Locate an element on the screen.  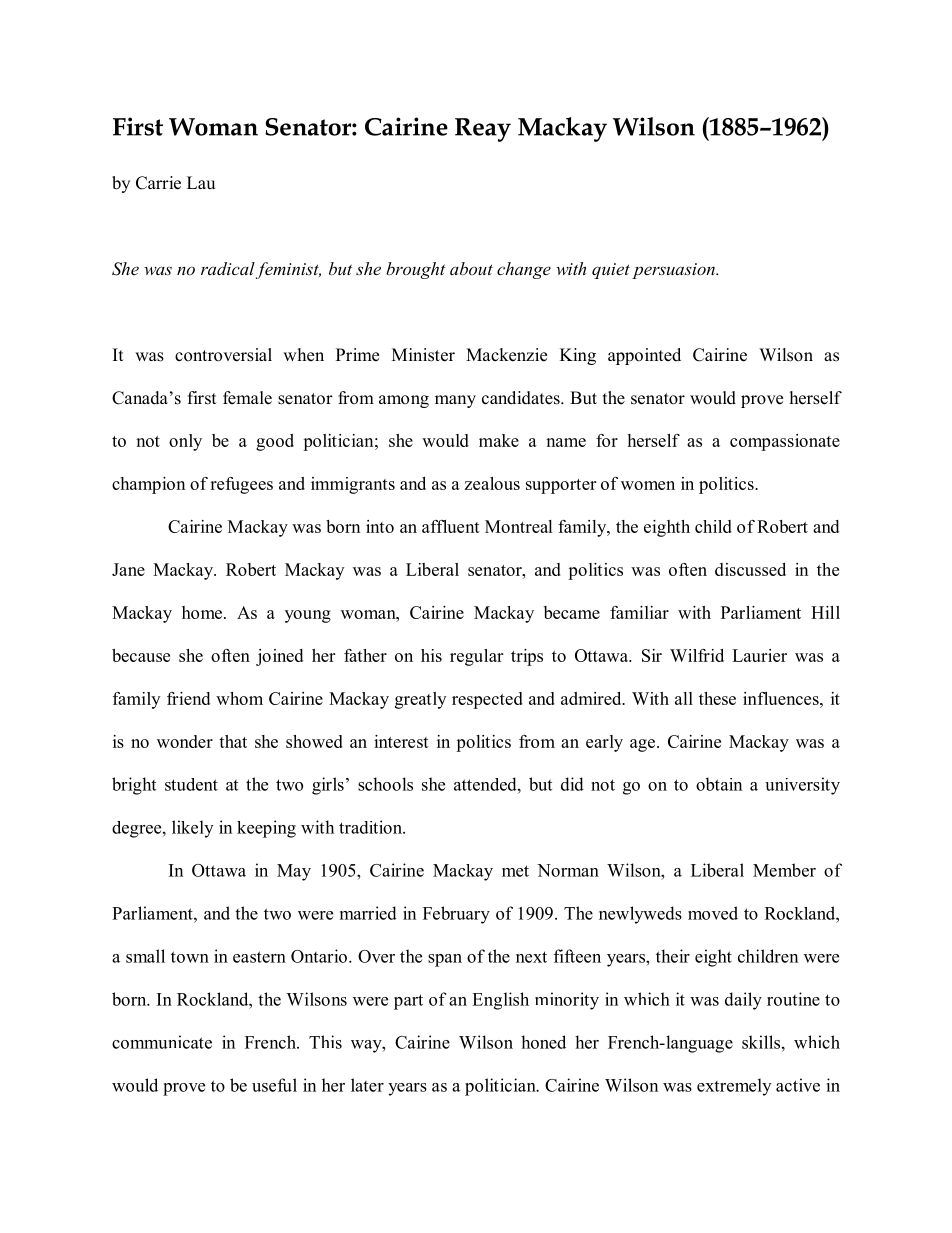
Carrie is located at coordinates (158, 183).
